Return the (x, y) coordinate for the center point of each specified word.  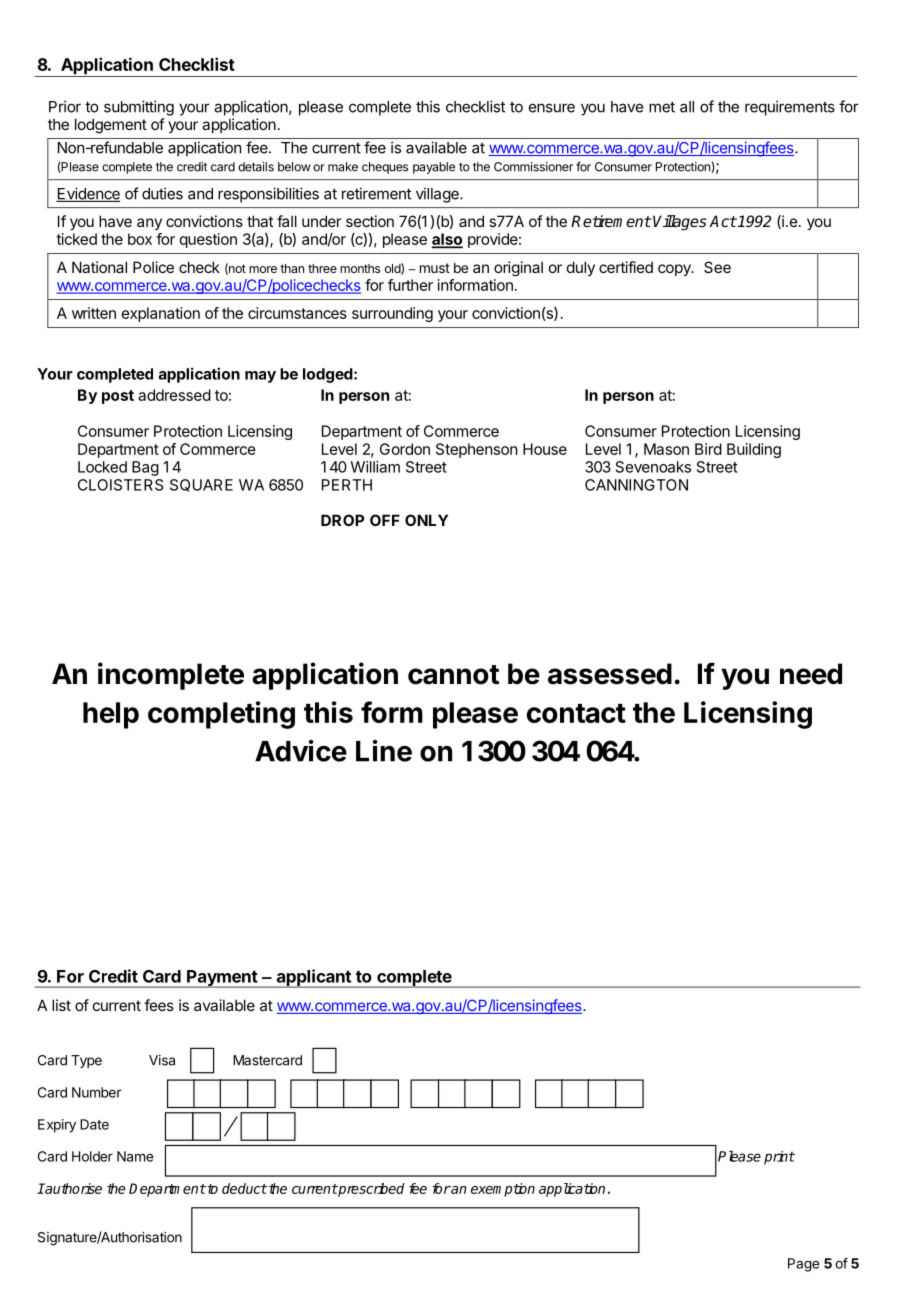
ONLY (426, 520)
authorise (72, 1188)
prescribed (370, 1190)
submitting (139, 108)
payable (434, 168)
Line (384, 751)
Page (803, 1265)
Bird (708, 449)
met (662, 107)
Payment (222, 979)
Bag (145, 468)
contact (576, 713)
